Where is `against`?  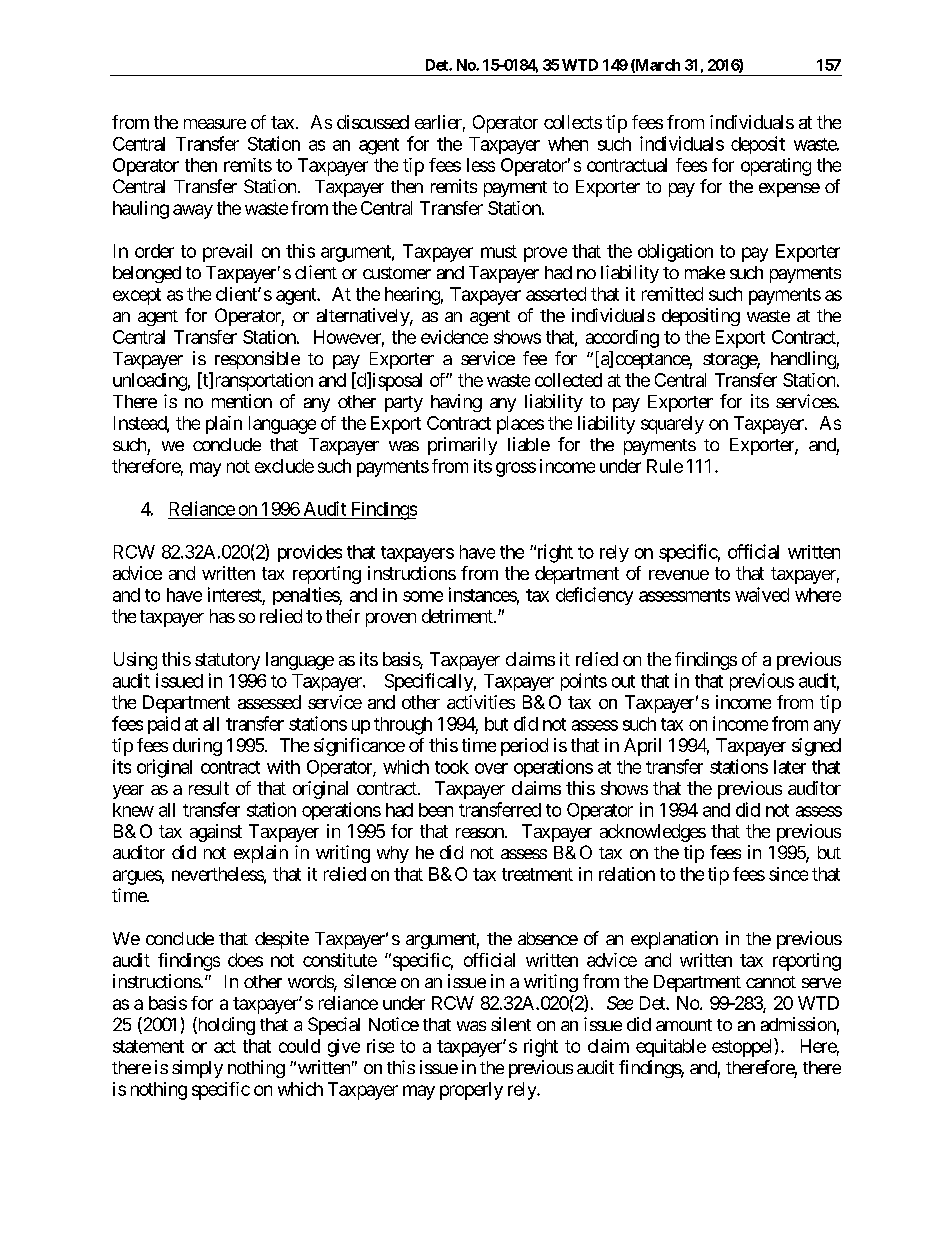
against is located at coordinates (216, 833).
